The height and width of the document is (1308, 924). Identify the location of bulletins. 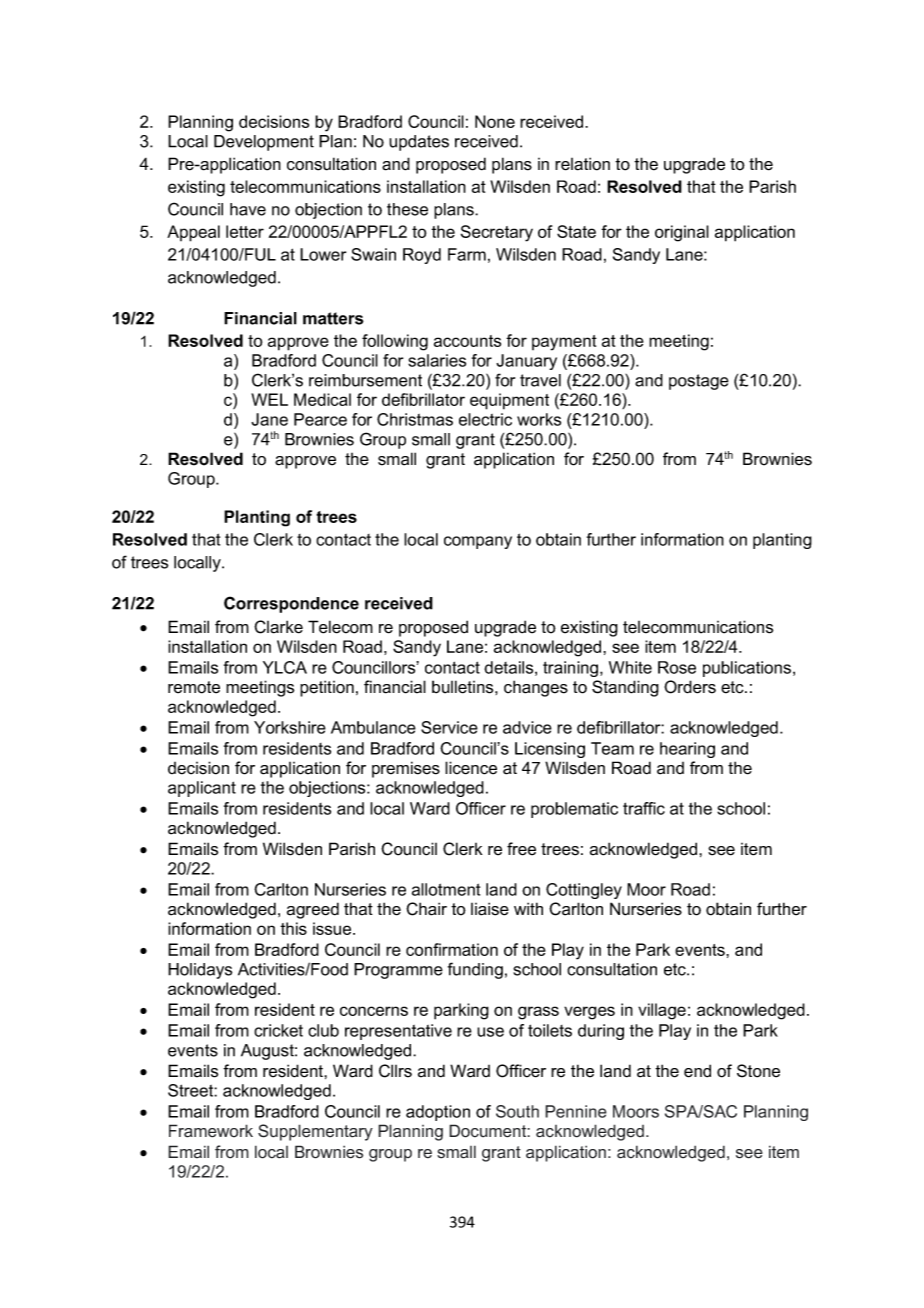
(464, 687).
